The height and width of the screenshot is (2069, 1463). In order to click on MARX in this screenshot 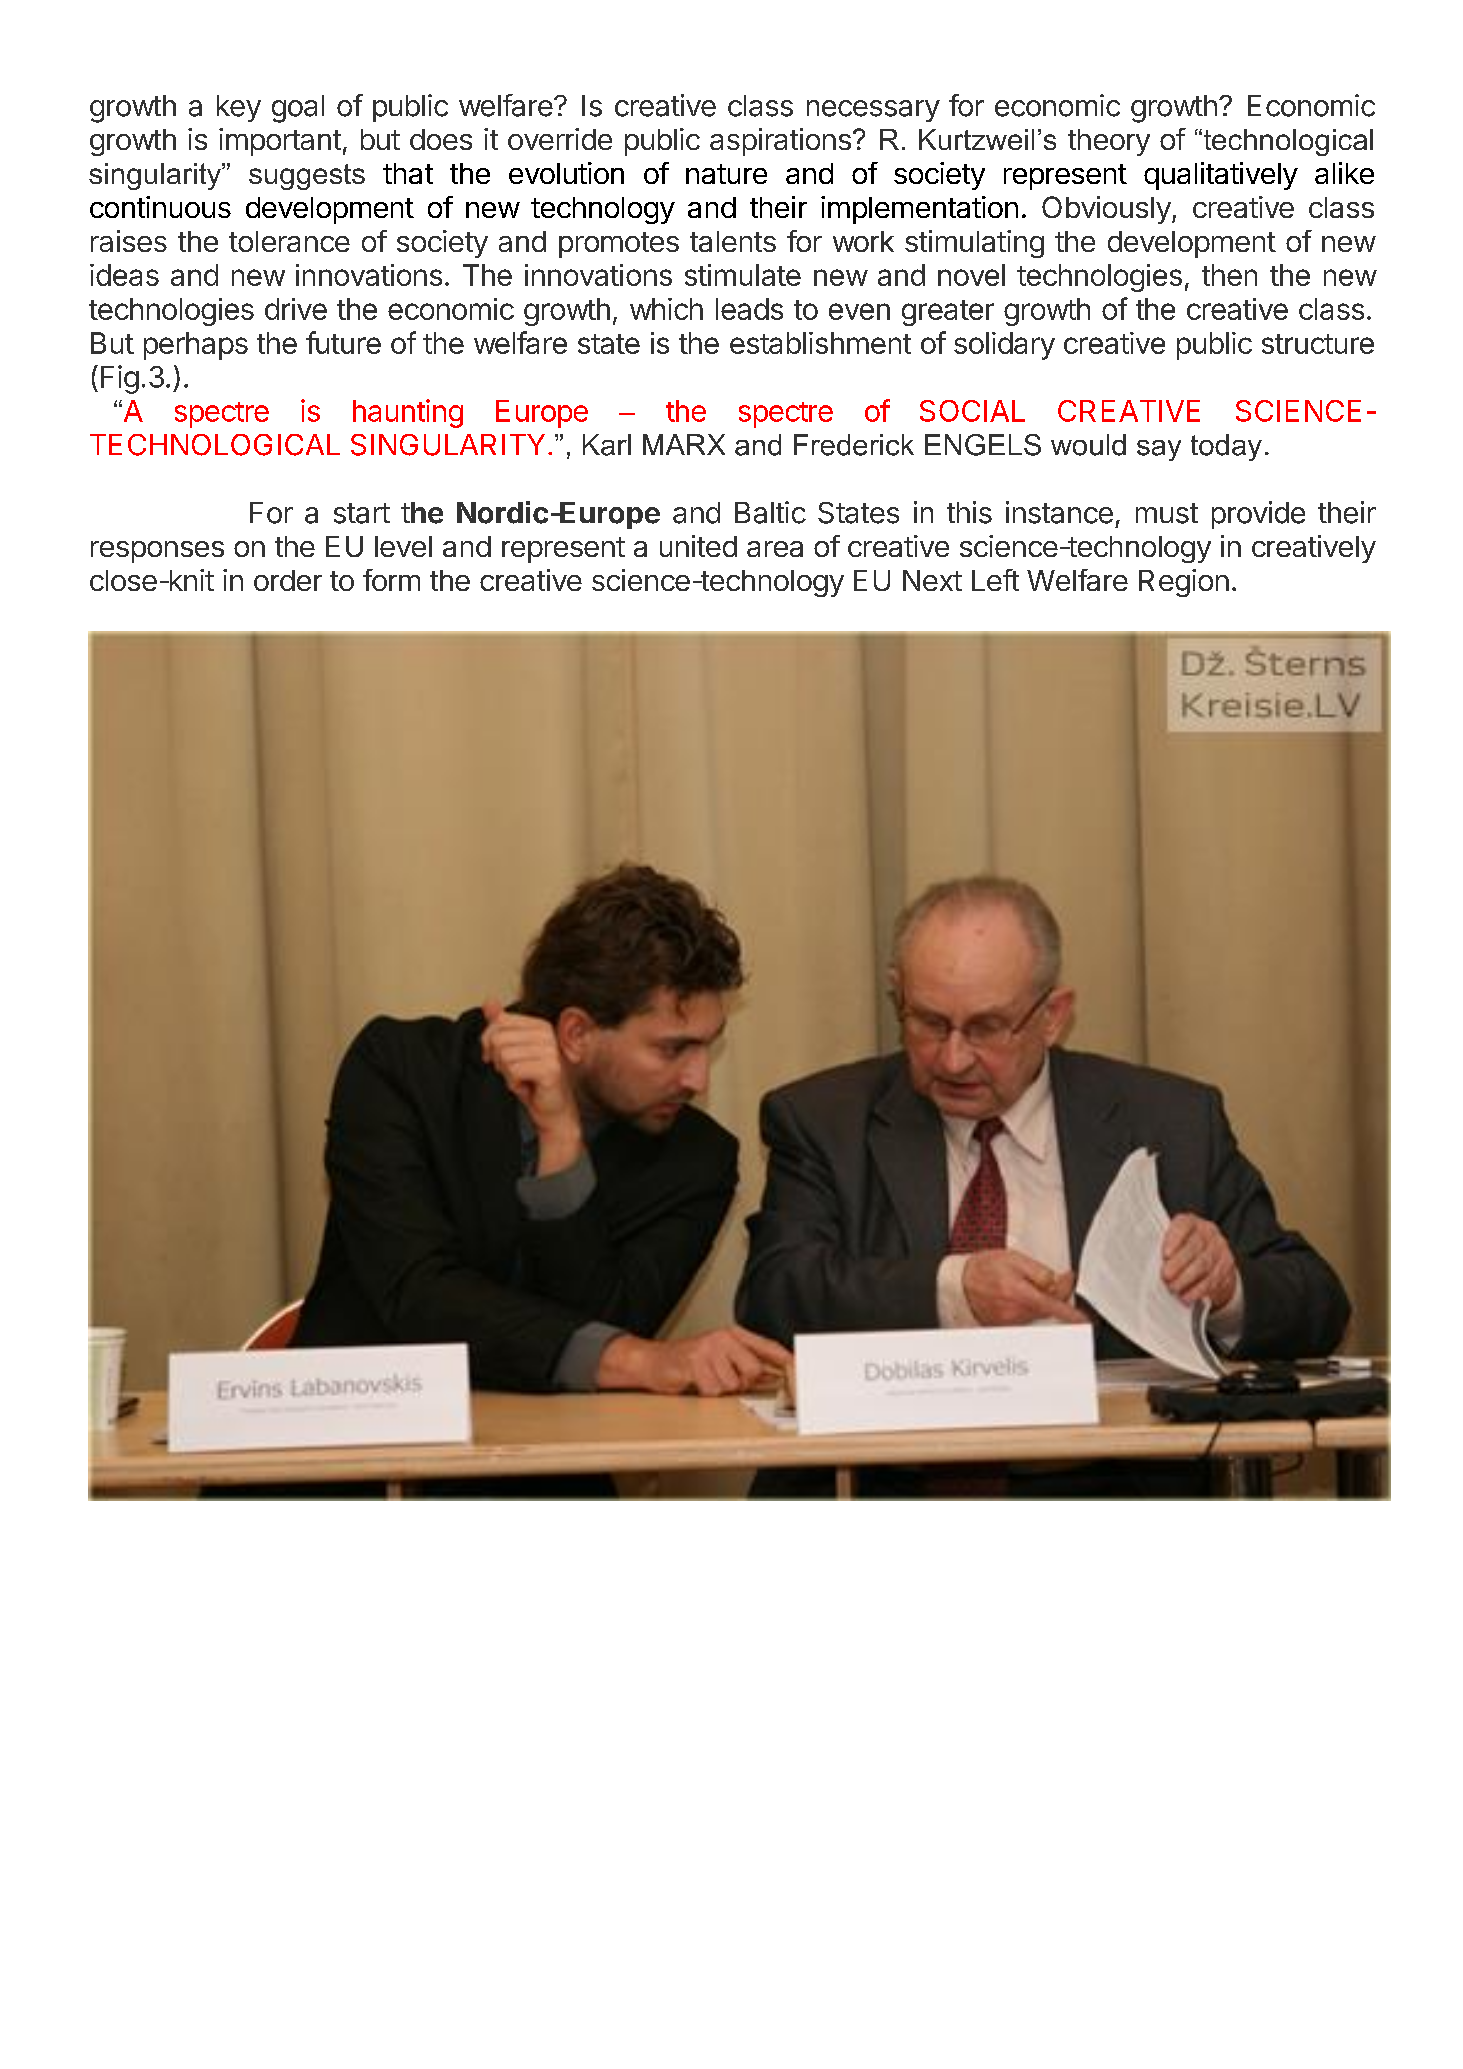, I will do `click(684, 444)`.
